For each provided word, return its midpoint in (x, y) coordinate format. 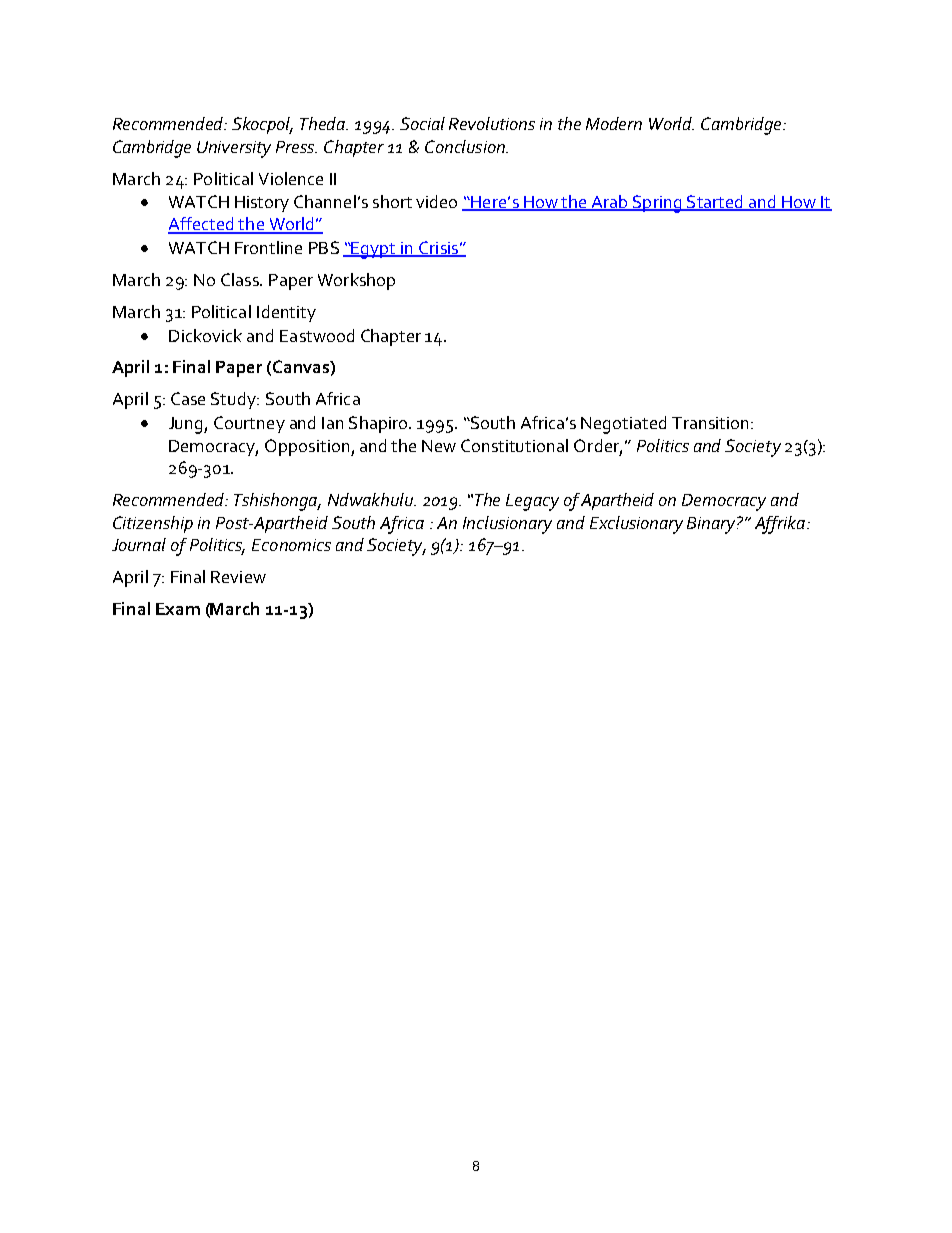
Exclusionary (636, 525)
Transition (710, 423)
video (436, 201)
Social (422, 123)
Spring (657, 204)
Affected (202, 225)
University (234, 149)
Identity (286, 313)
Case (188, 398)
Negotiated (623, 425)
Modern (614, 123)
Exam (178, 609)
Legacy (532, 502)
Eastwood (317, 335)
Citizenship (153, 524)
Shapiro (379, 424)
